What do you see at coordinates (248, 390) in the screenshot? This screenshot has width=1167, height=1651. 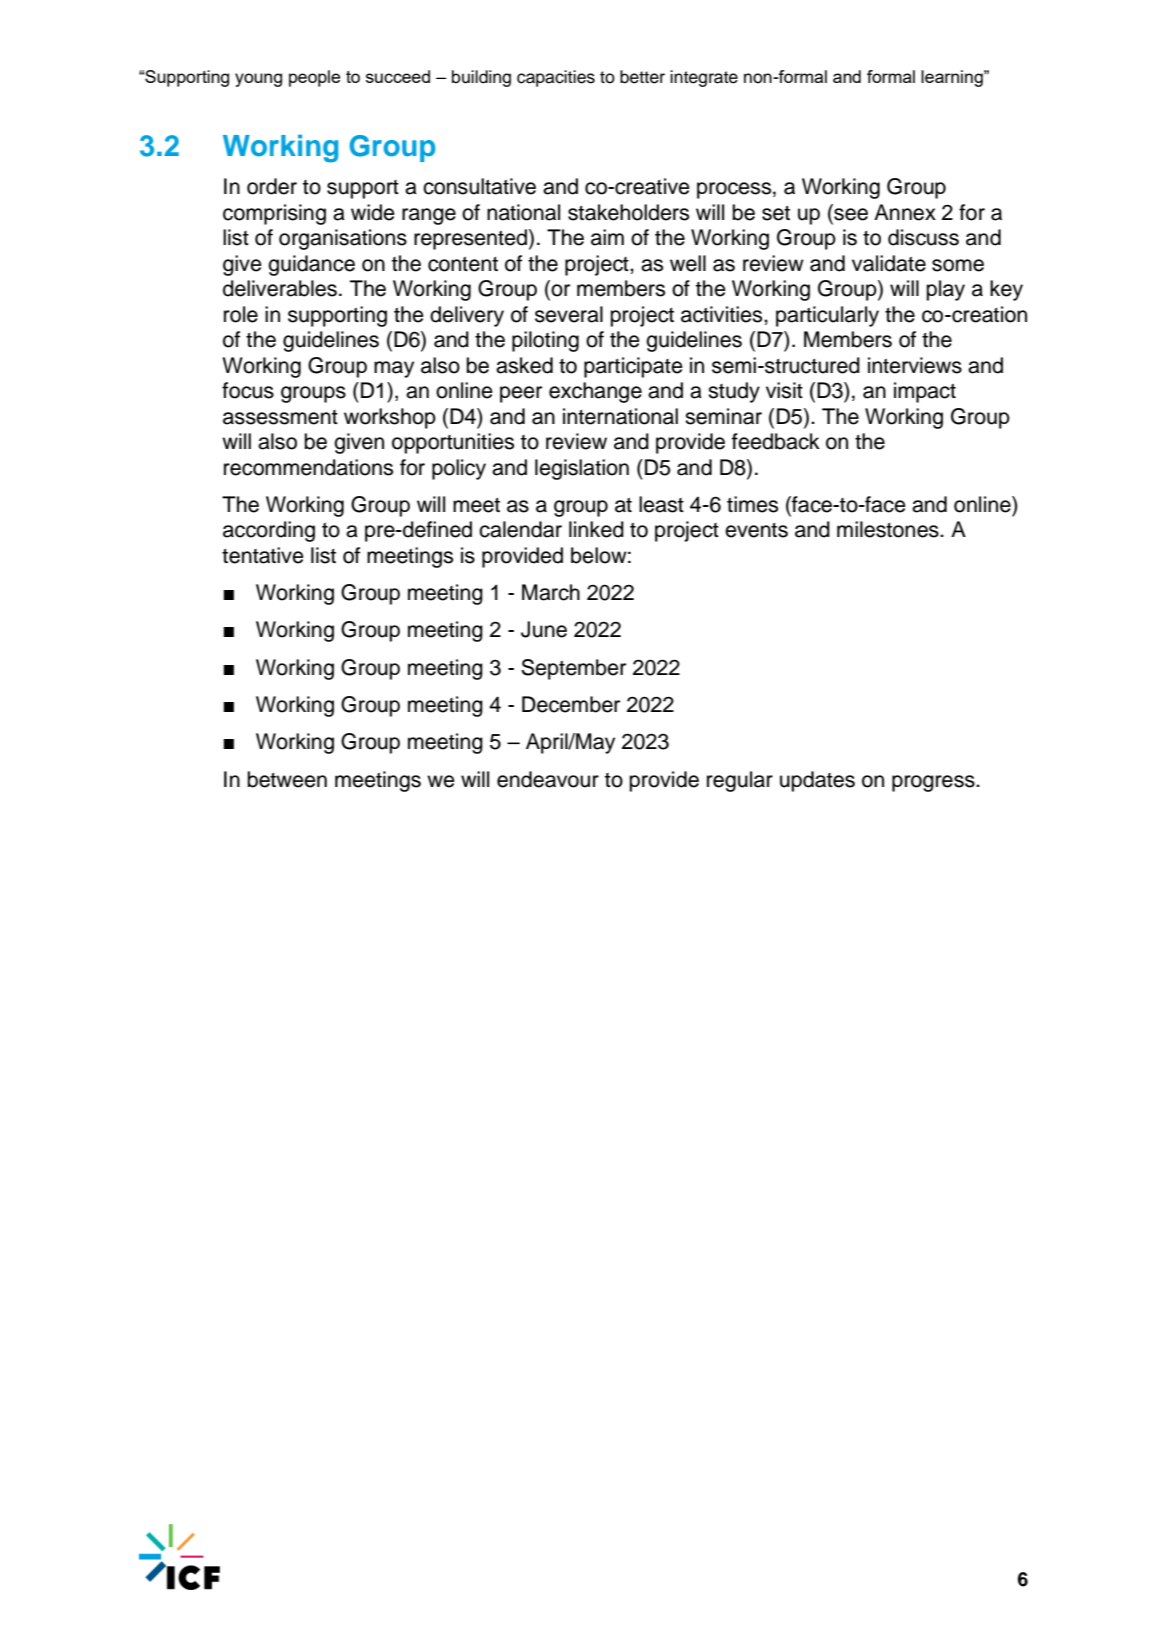 I see `focus` at bounding box center [248, 390].
